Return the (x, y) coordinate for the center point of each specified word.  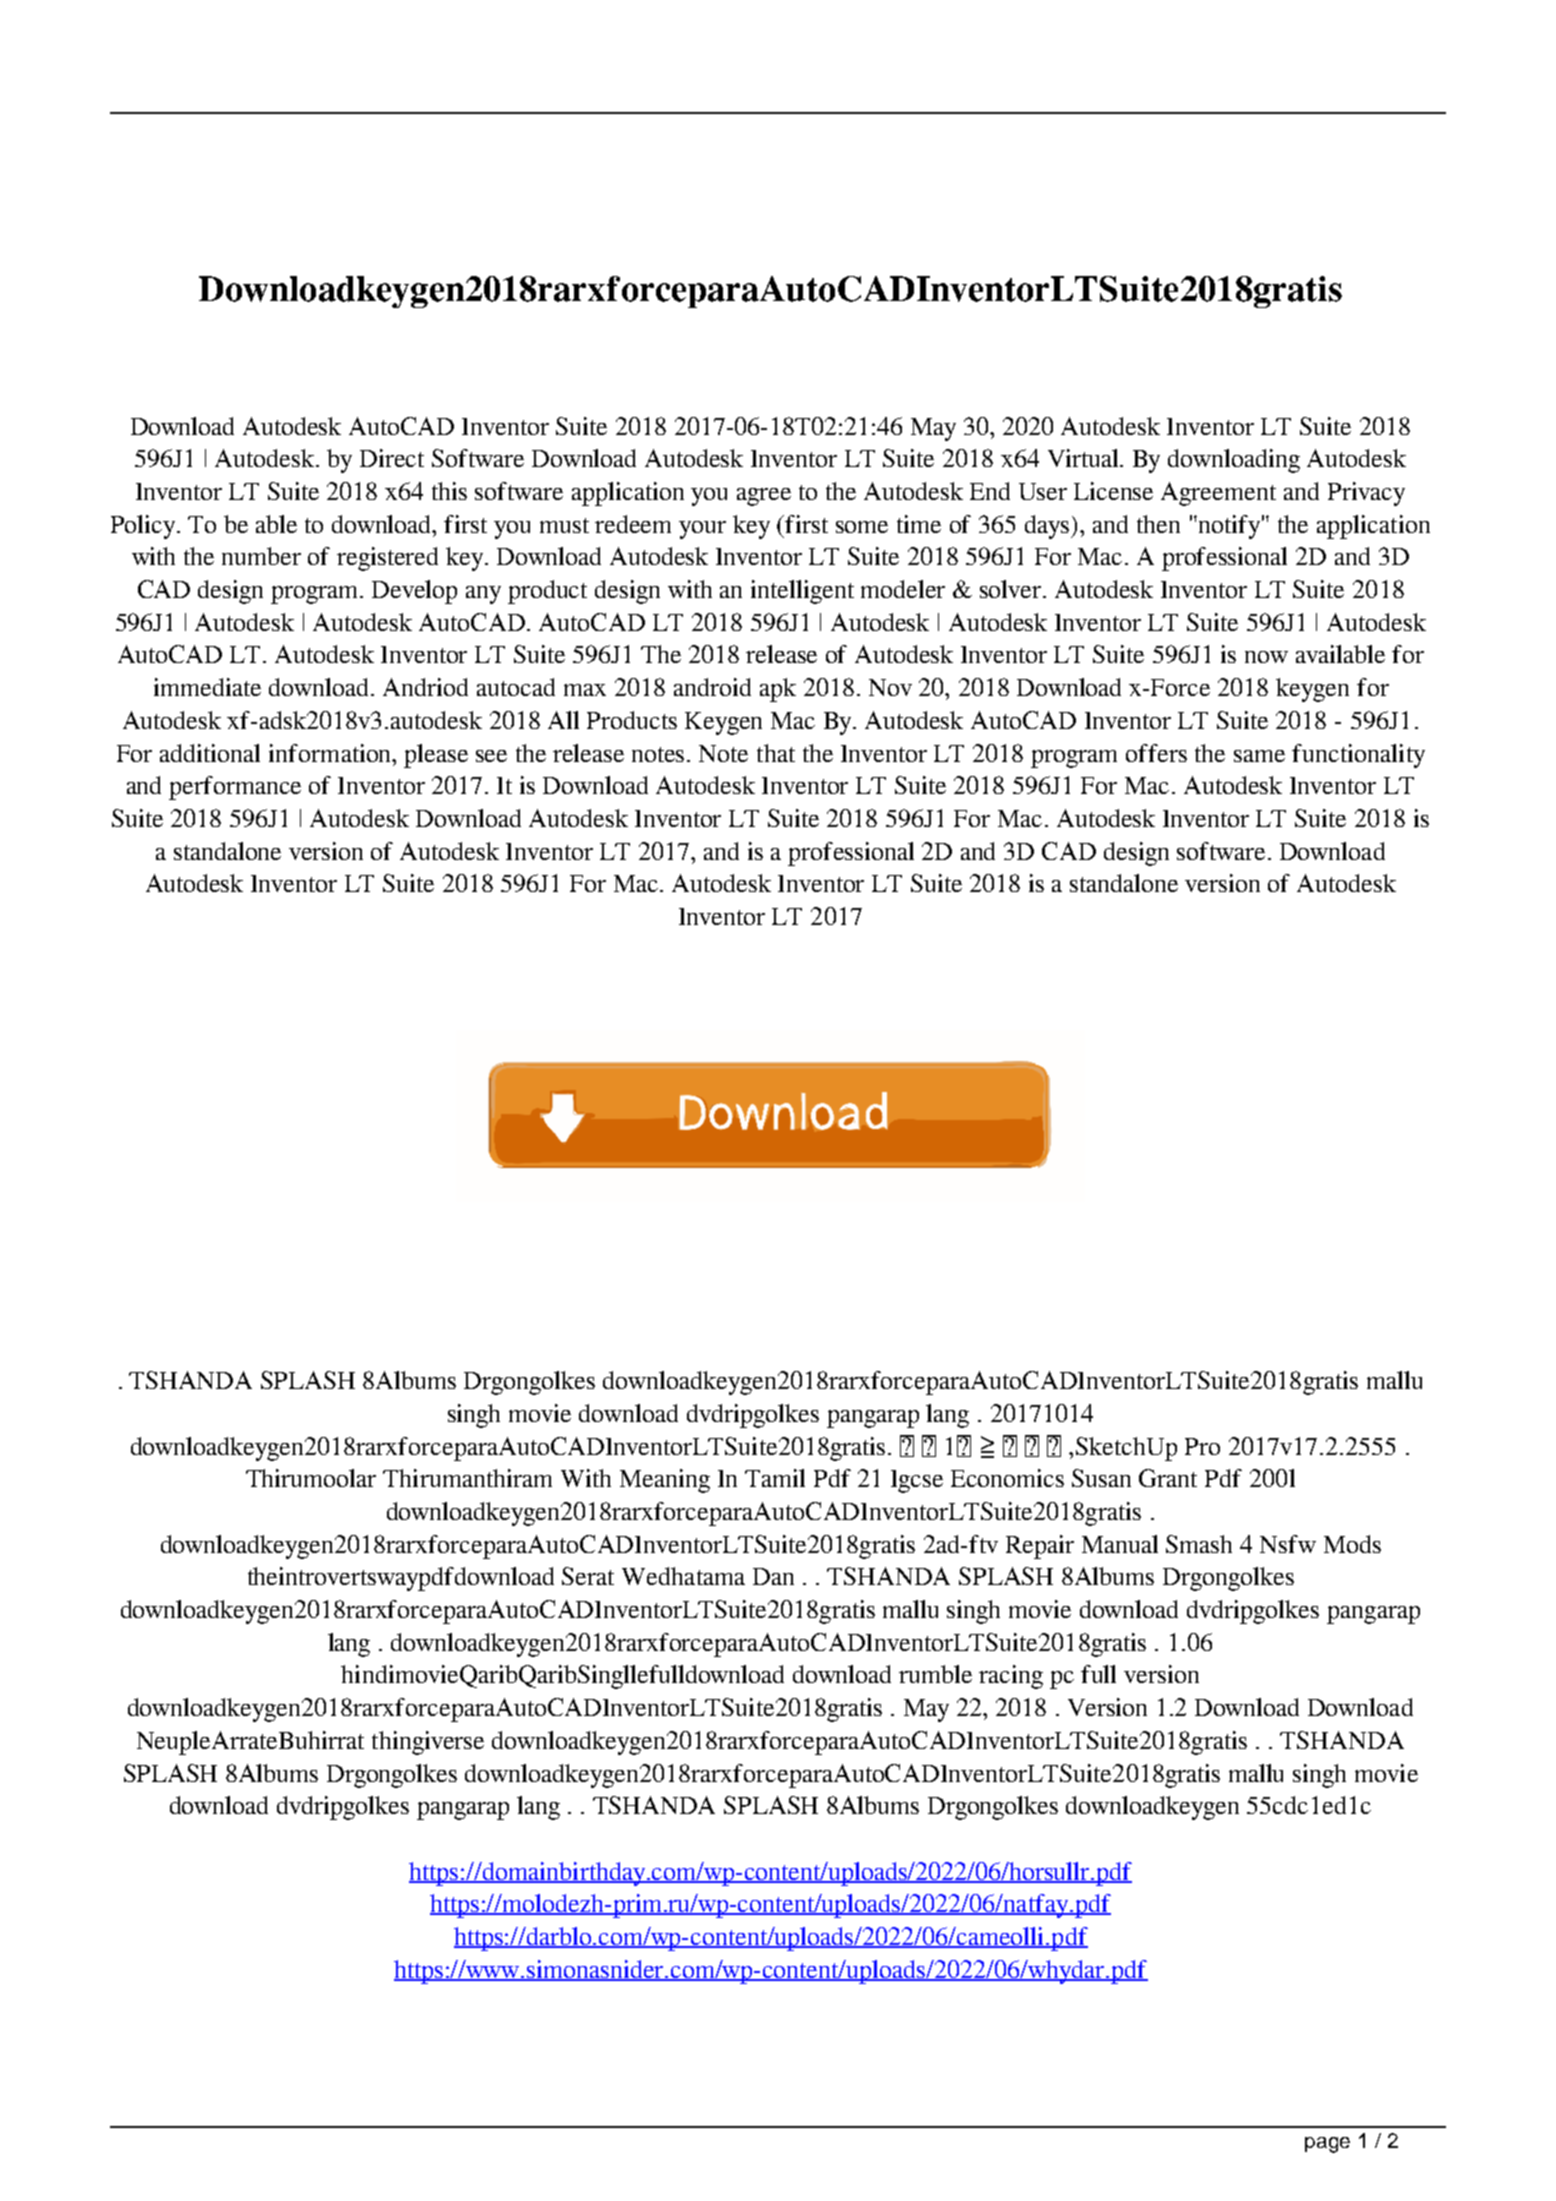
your (702, 530)
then (1158, 524)
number (261, 556)
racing (1011, 1677)
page (1327, 2145)
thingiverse (428, 1743)
